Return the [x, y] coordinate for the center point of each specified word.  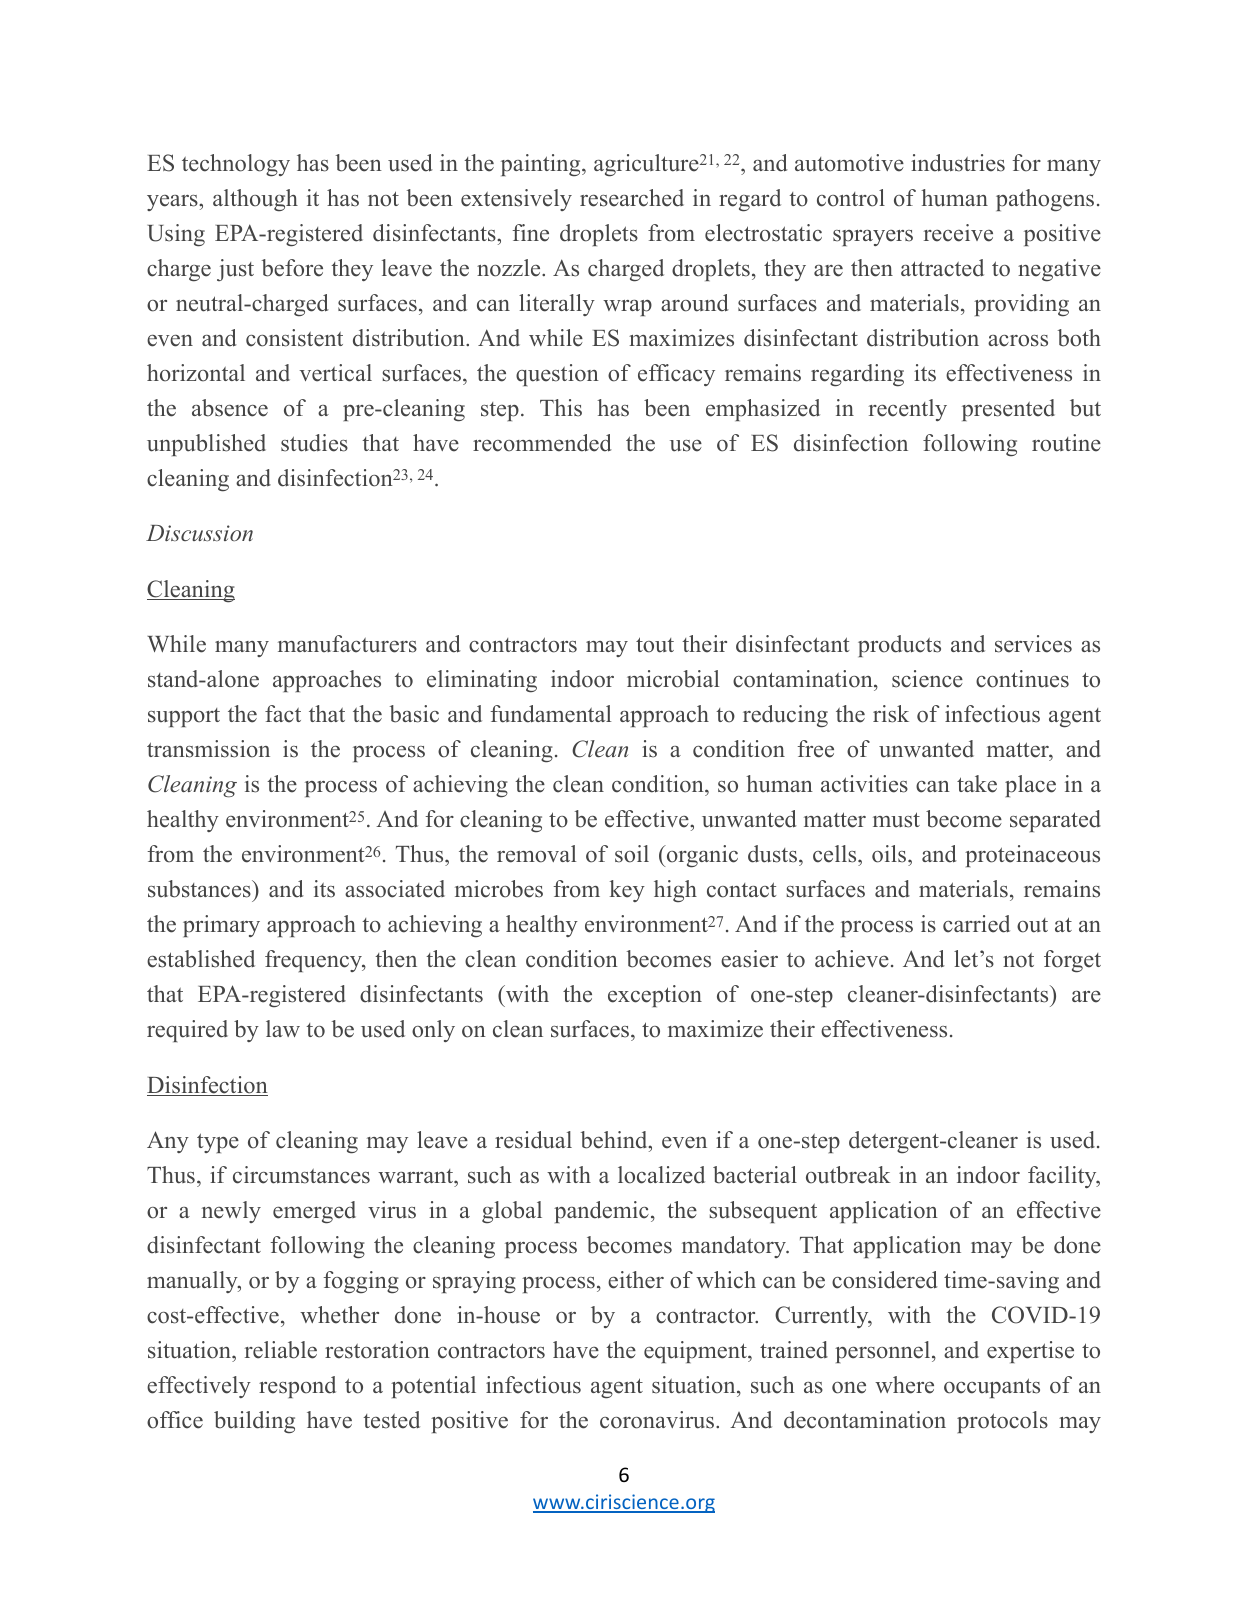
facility [1063, 1177]
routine [1066, 443]
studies [314, 443]
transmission [208, 749]
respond [297, 1387]
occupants [992, 1388]
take [977, 784]
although [255, 200]
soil [632, 854]
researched [632, 198]
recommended [542, 443]
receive [958, 233]
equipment [696, 1352]
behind [615, 1140]
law [283, 1028]
